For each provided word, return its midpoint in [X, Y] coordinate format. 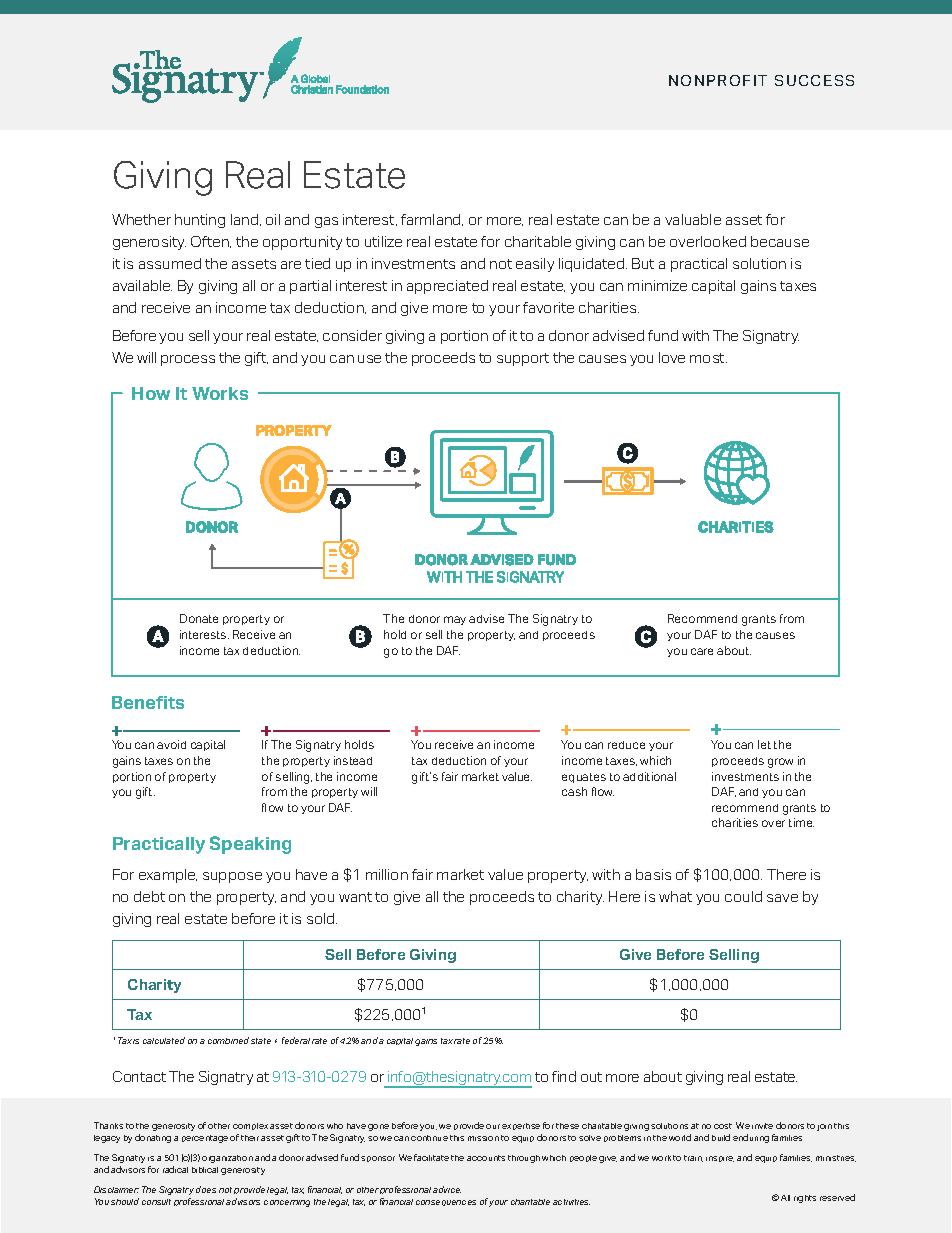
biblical [205, 1170]
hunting [200, 221]
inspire [720, 1159]
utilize [383, 241]
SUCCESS [814, 80]
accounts [486, 1158]
